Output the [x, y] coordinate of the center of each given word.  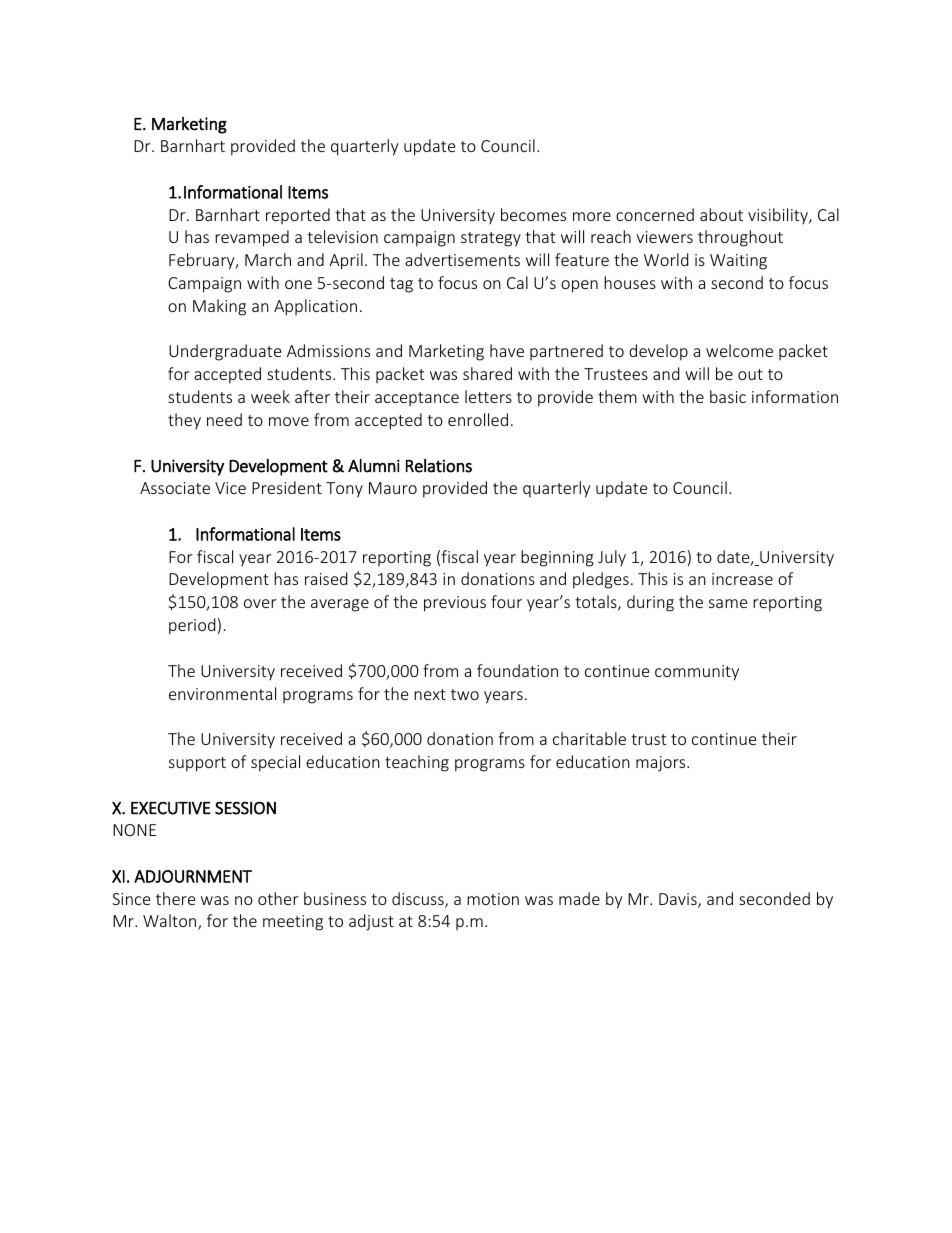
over [260, 603]
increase [742, 579]
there [175, 898]
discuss [419, 900]
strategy [491, 239]
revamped [252, 238]
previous [455, 604]
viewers [664, 237]
